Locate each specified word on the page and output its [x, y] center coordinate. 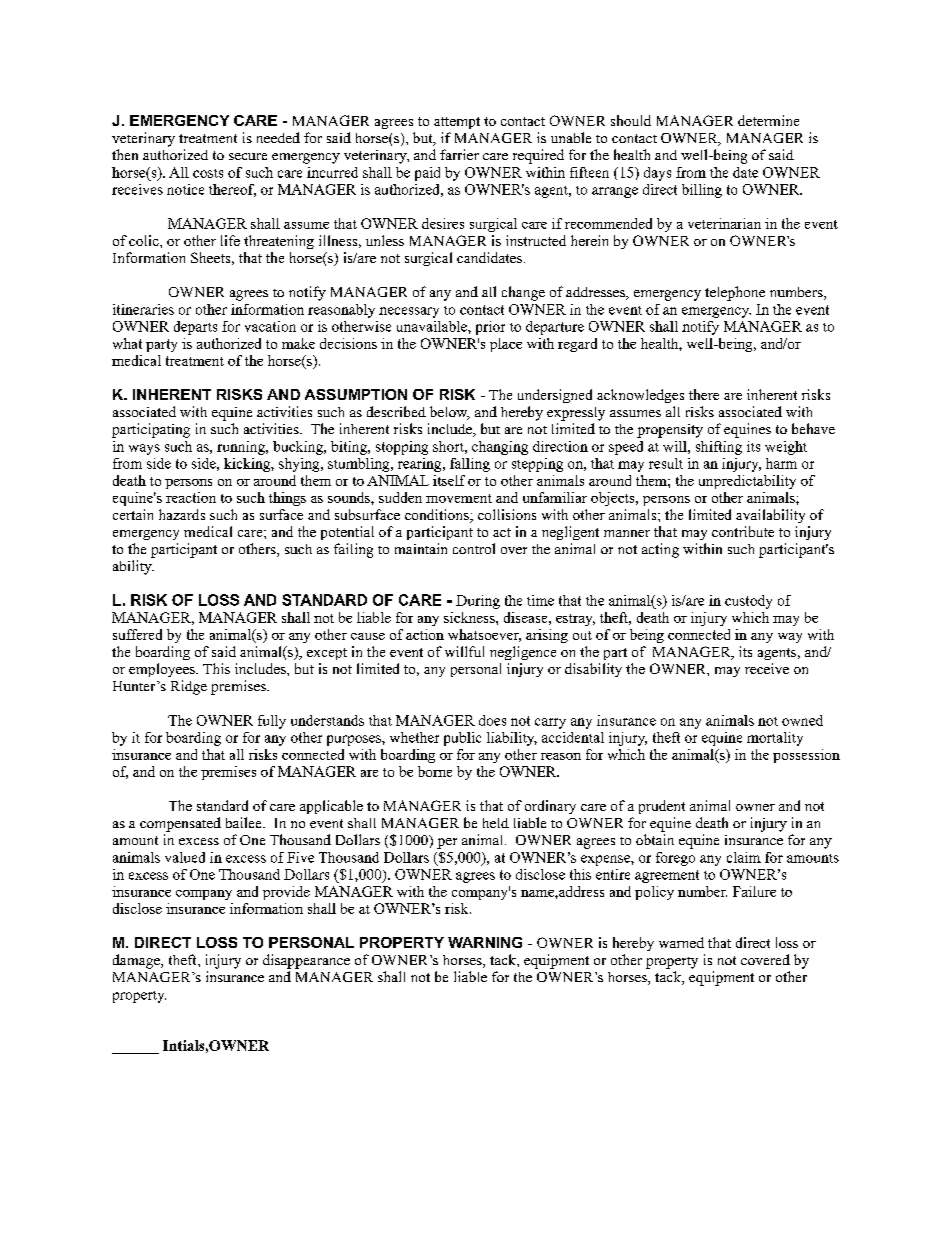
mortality [775, 739]
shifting [719, 448]
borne [435, 771]
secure [248, 156]
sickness [470, 617]
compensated [180, 824]
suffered [137, 634]
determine [768, 120]
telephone [735, 293]
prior [490, 328]
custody [748, 602]
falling [470, 465]
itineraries [143, 309]
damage [137, 961]
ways [144, 449]
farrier [459, 154]
